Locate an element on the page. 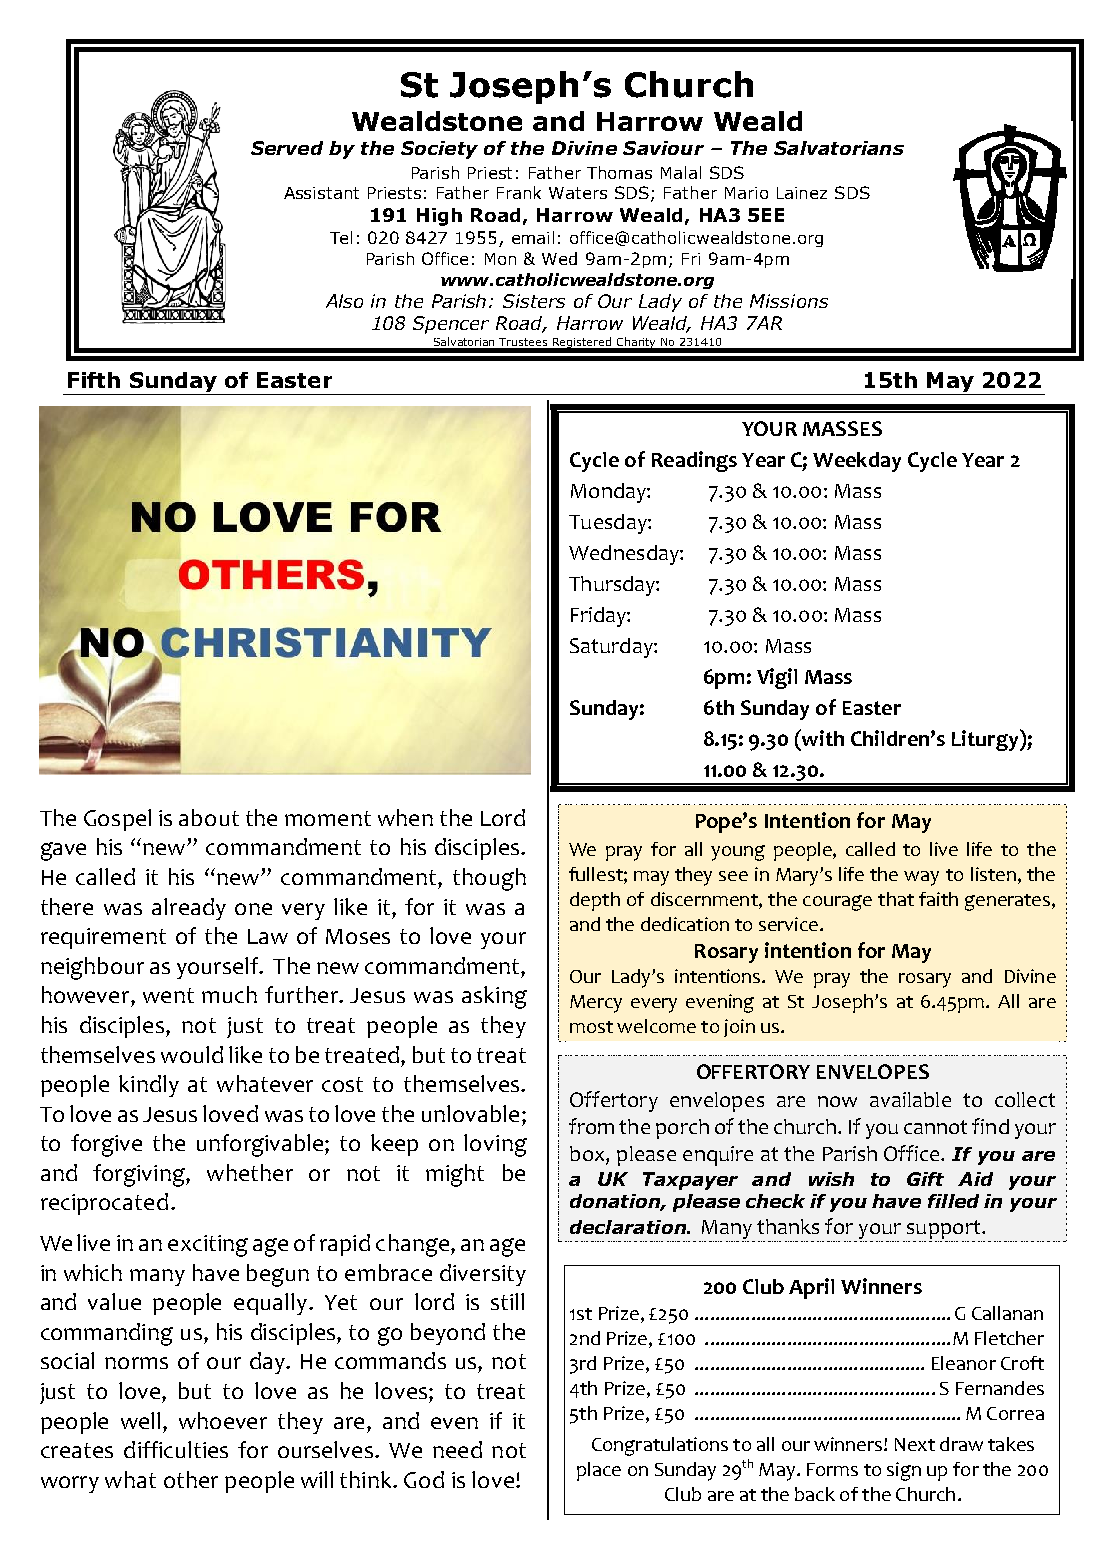 The height and width of the image is (1568, 1109). Frank is located at coordinates (519, 192).
